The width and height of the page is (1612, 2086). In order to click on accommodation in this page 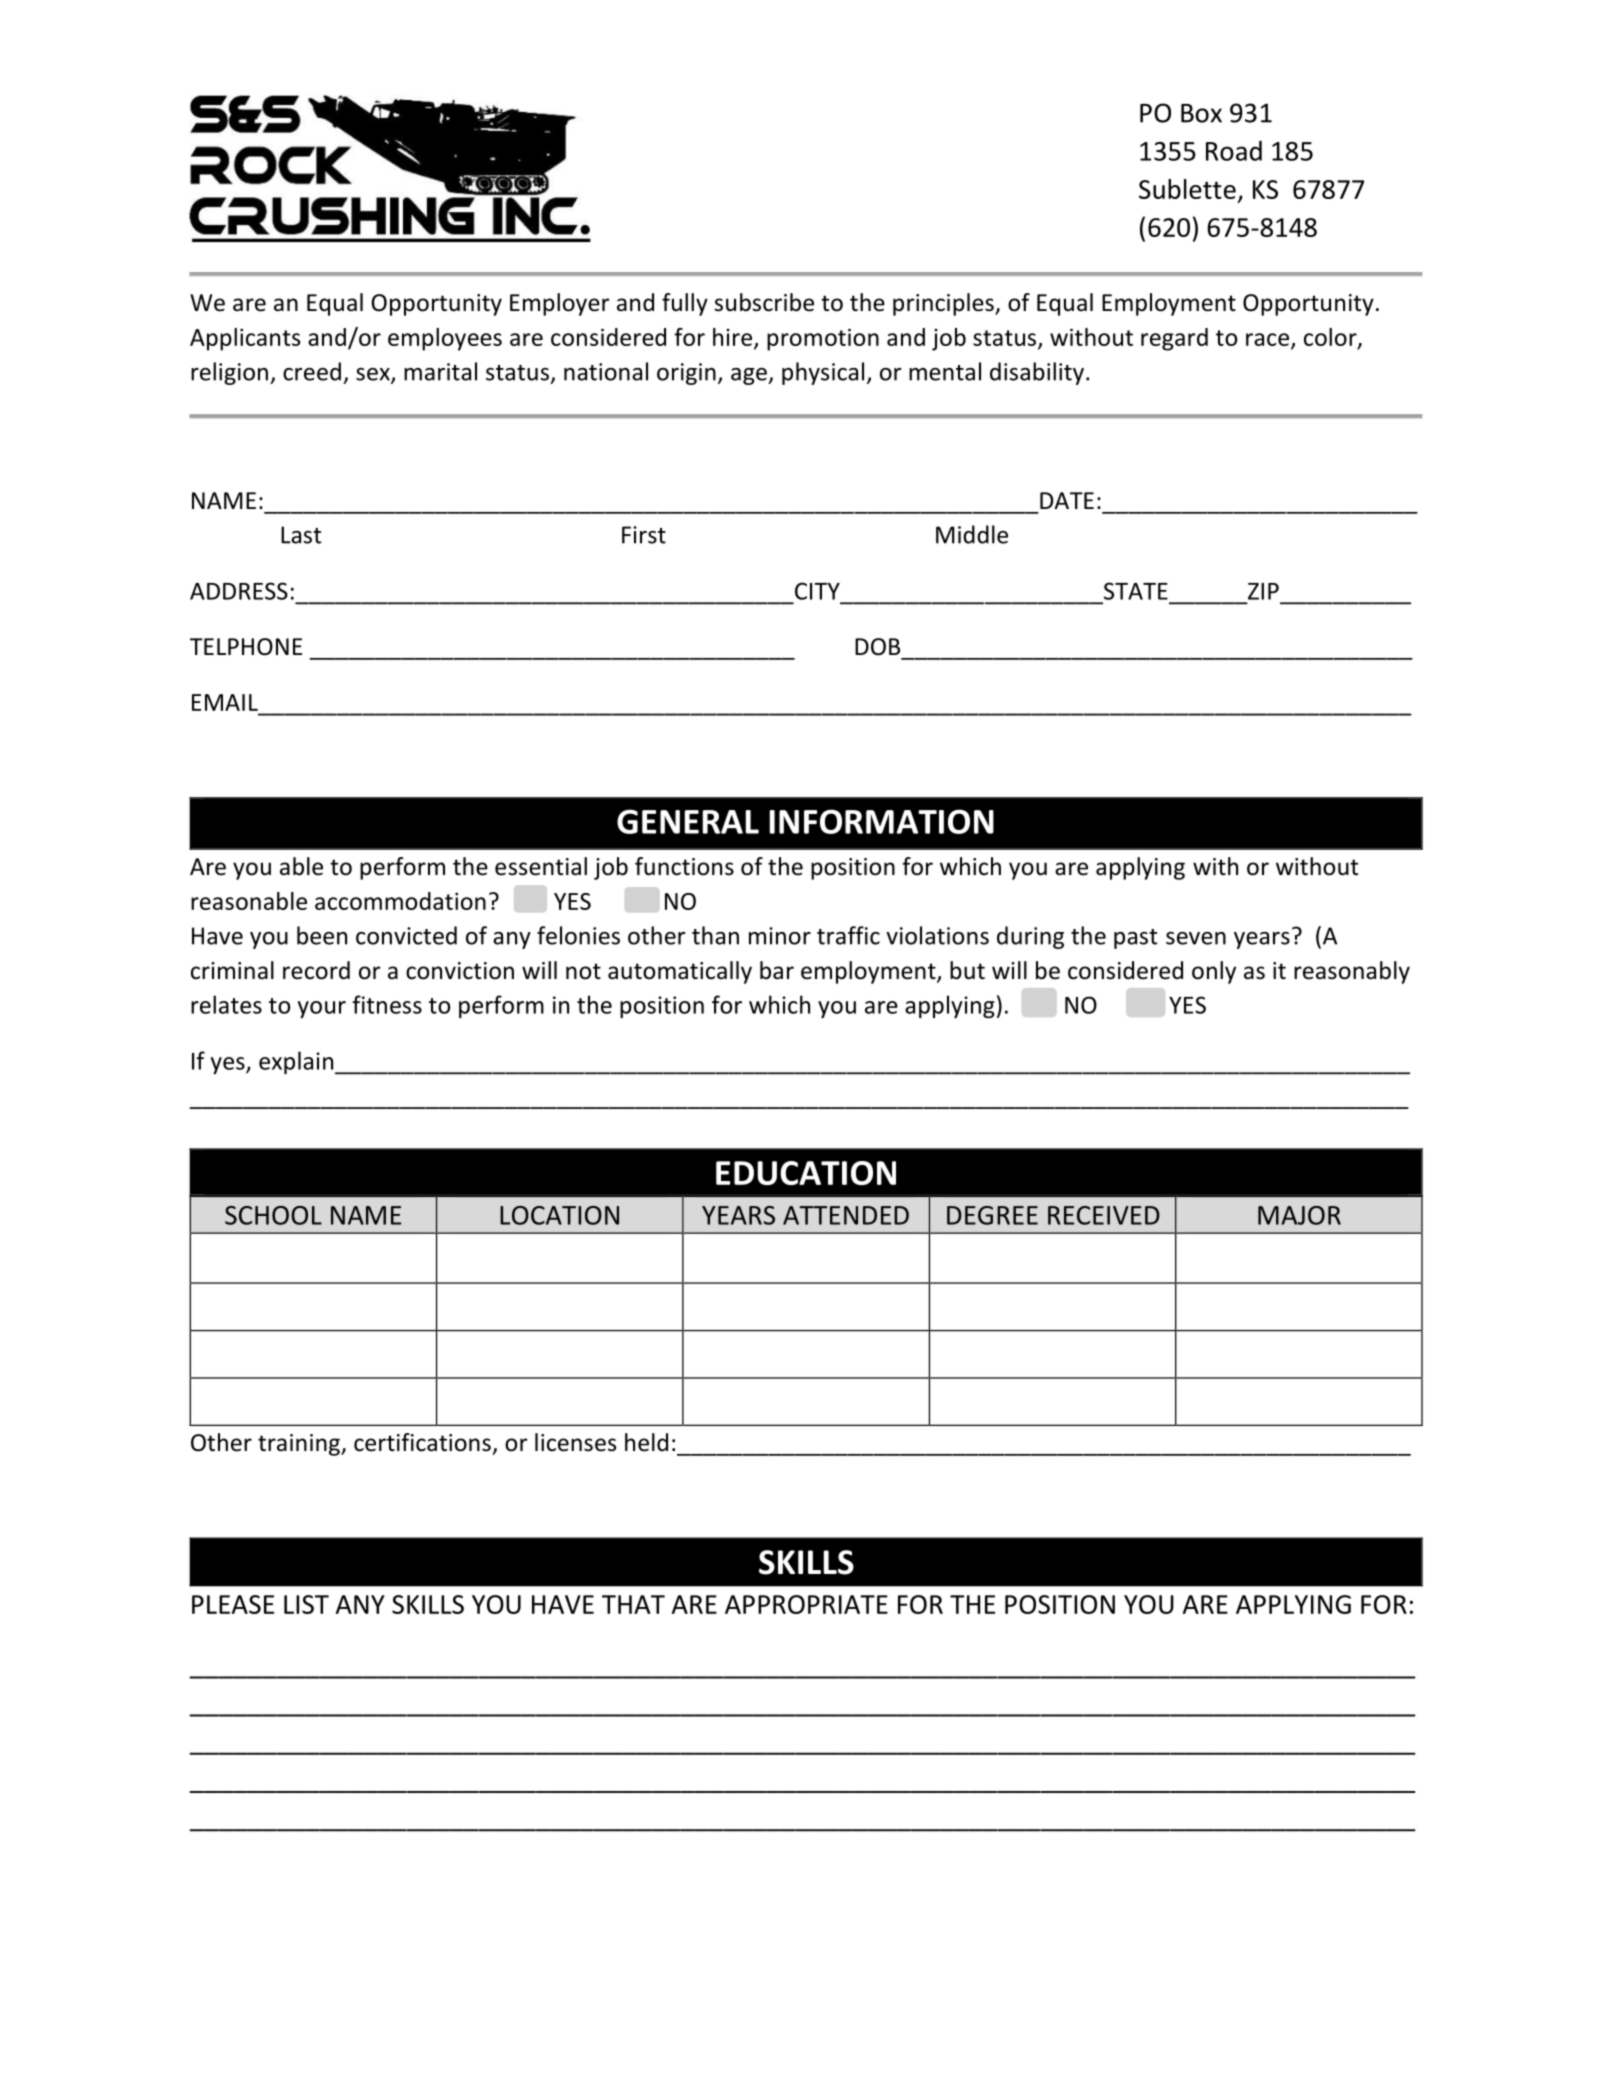, I will do `click(400, 901)`.
